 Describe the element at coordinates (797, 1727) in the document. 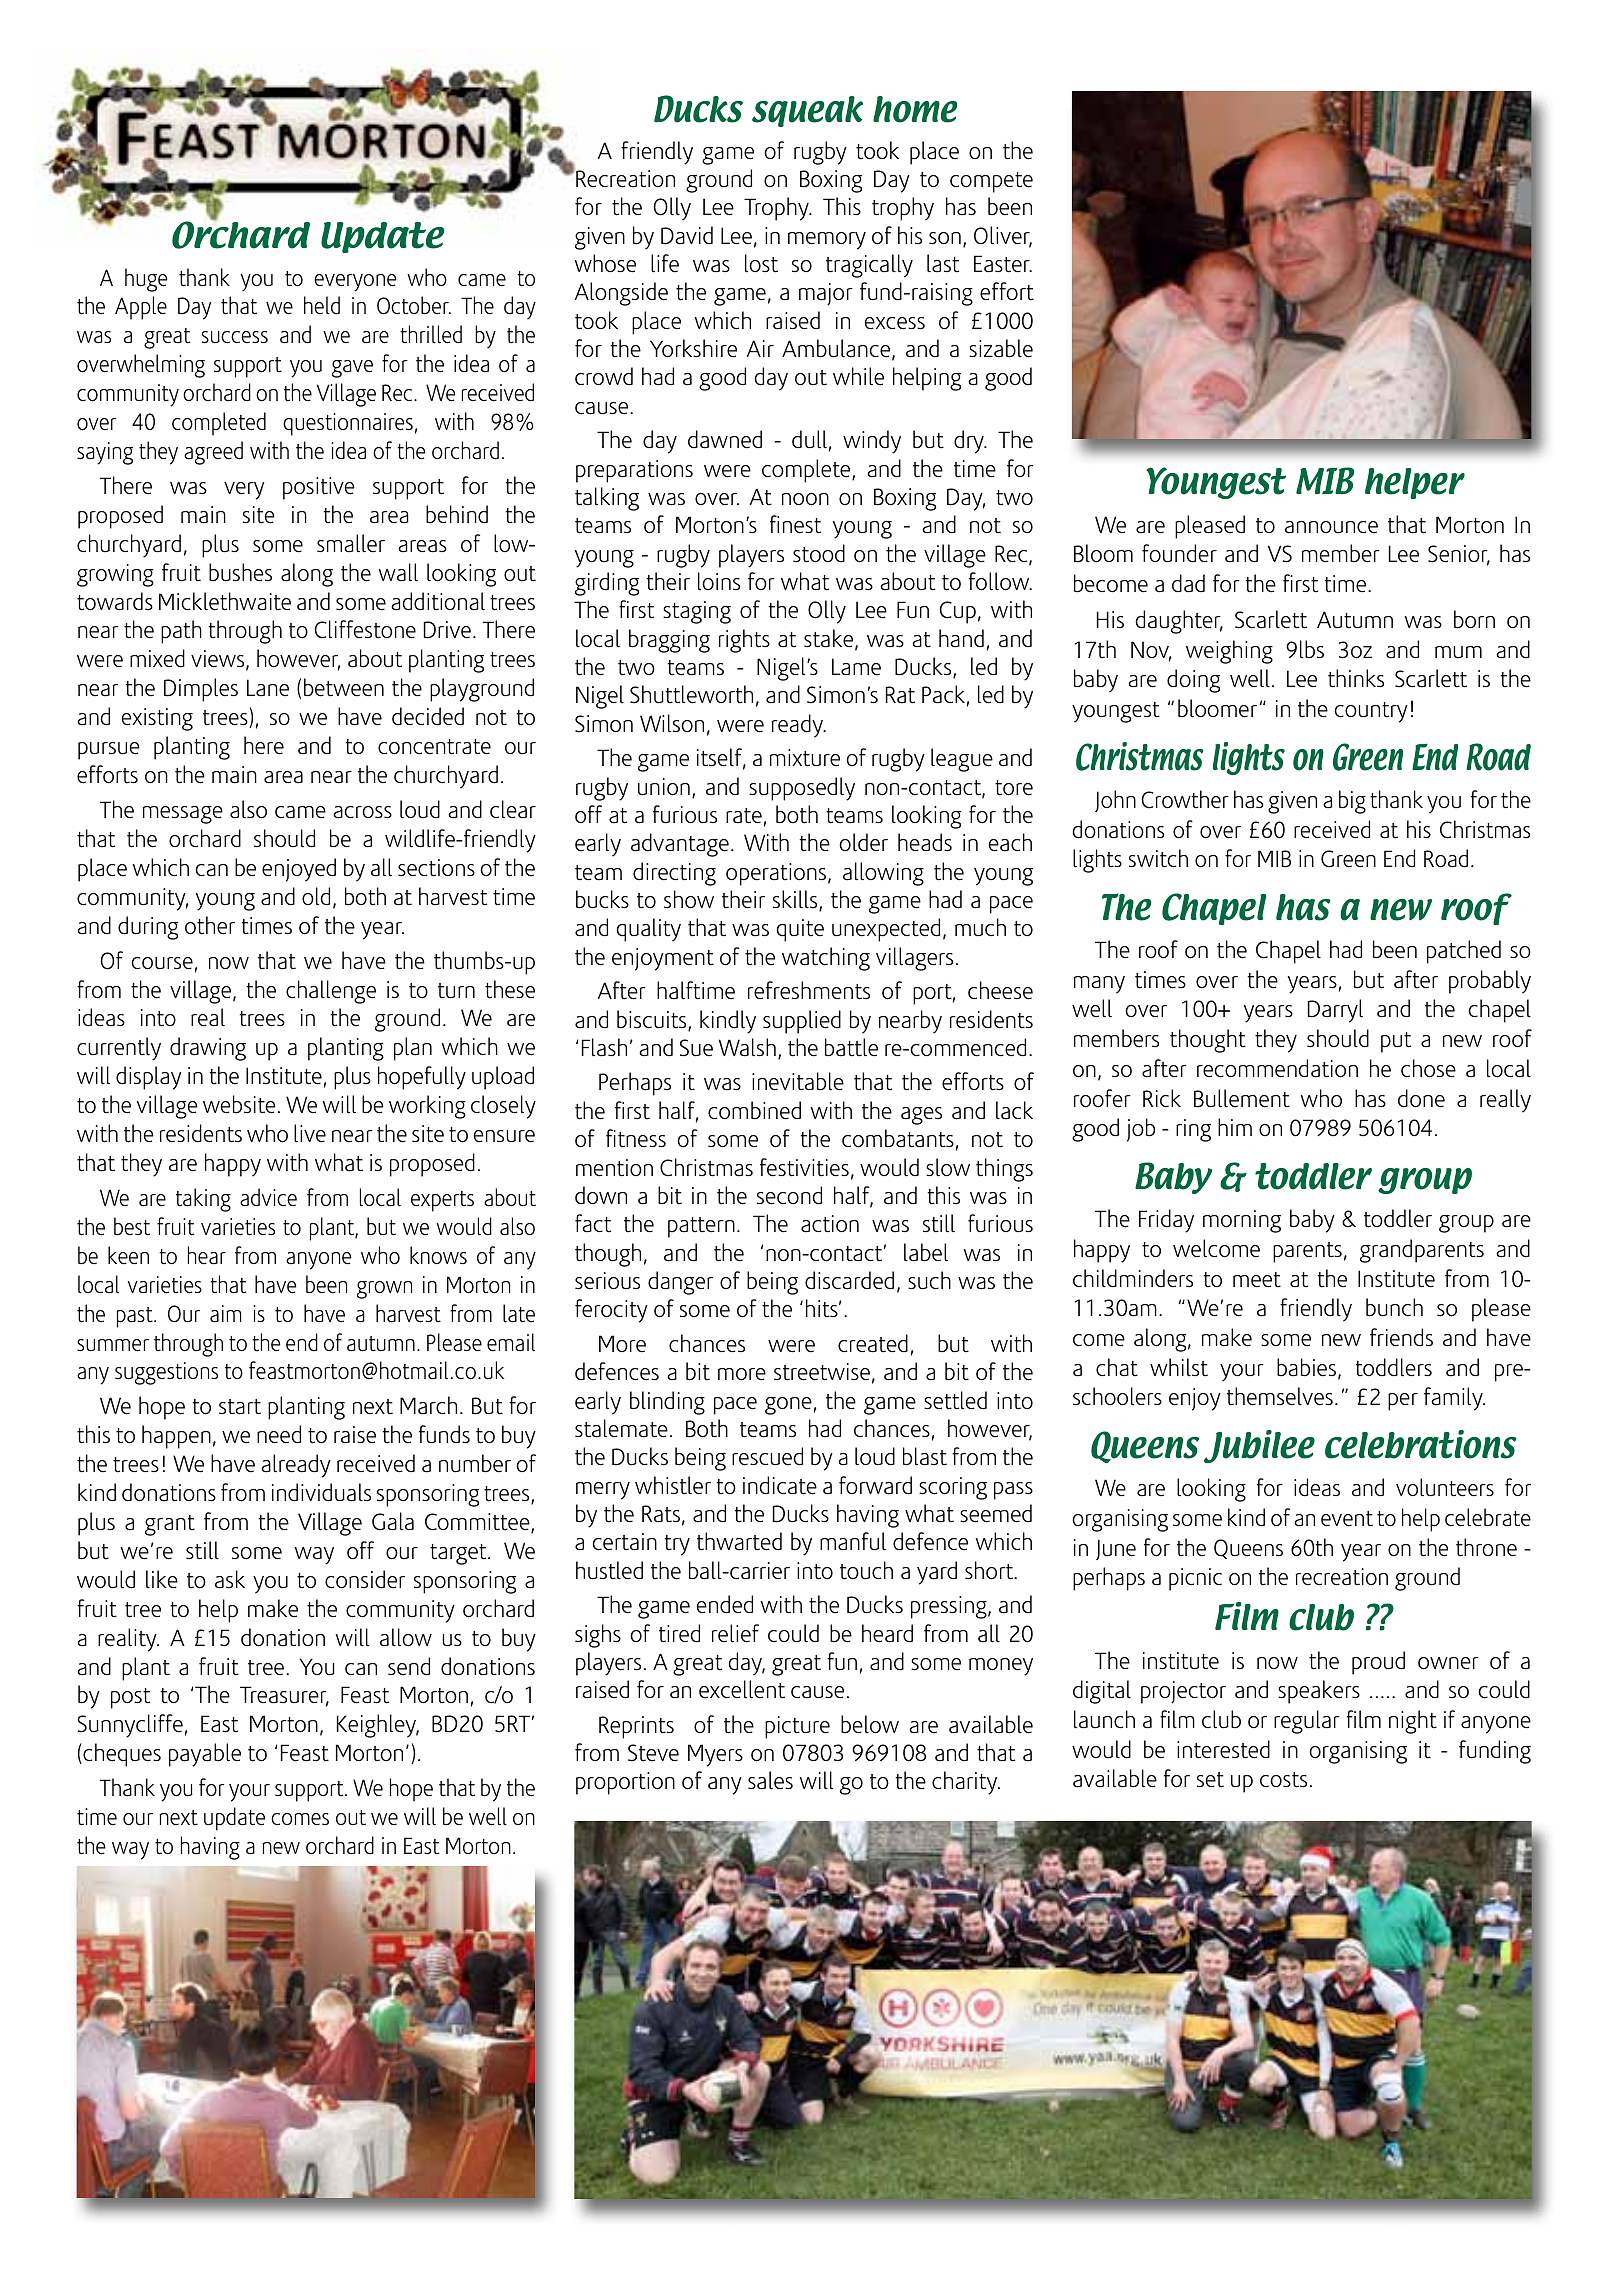

I see `picture` at that location.
